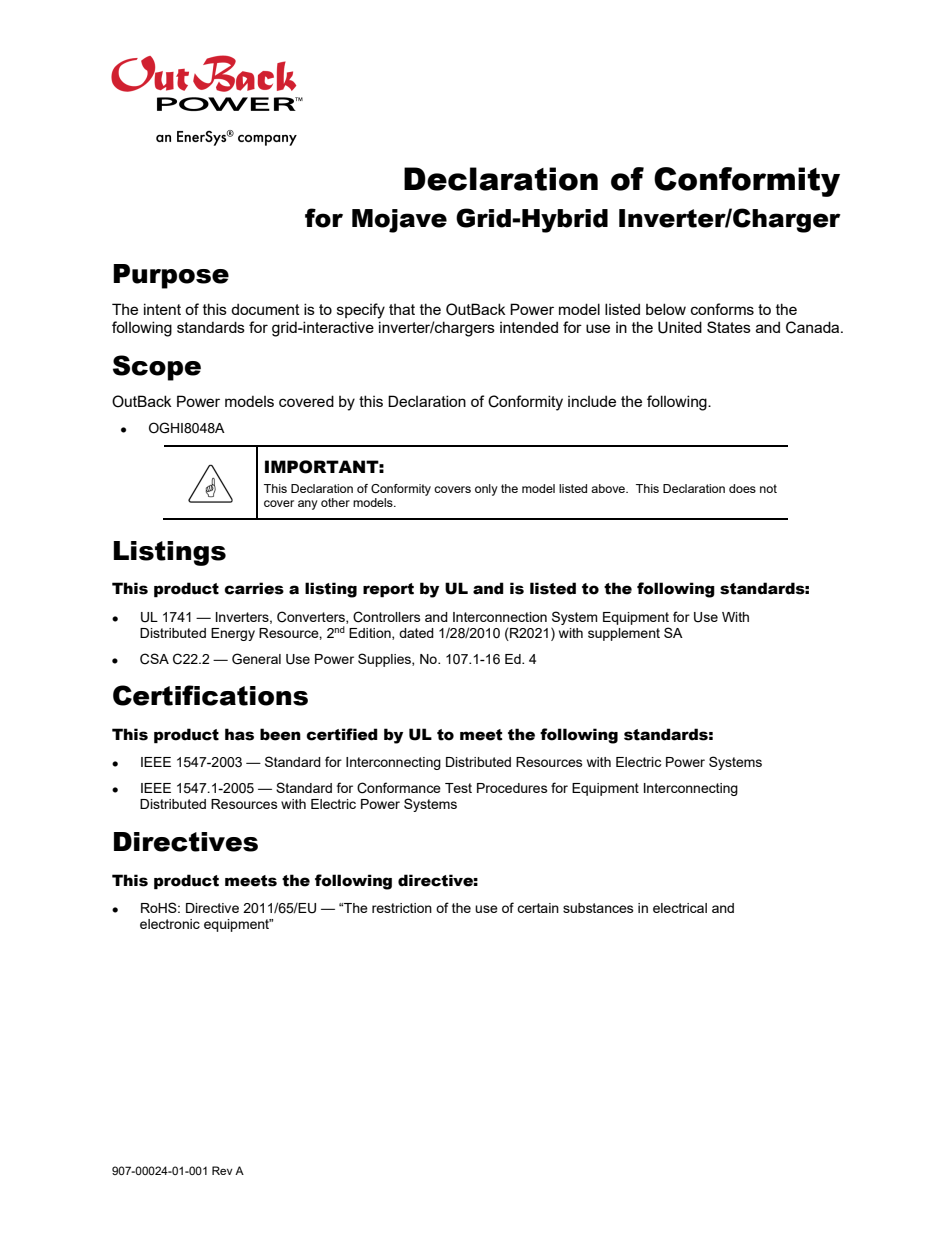 Image resolution: width=952 pixels, height=1233 pixels. I want to click on certain, so click(538, 908).
